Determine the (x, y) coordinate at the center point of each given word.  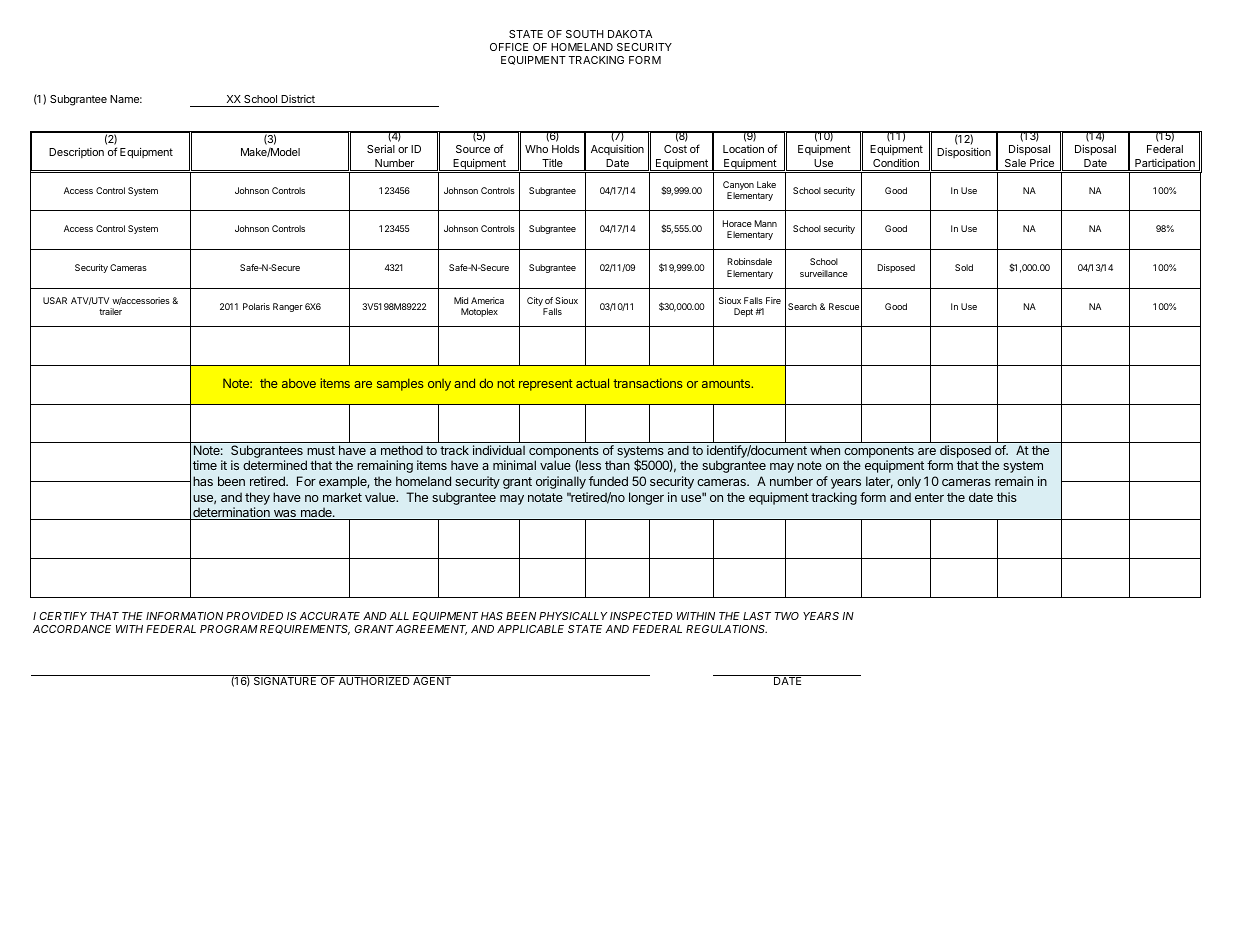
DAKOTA (630, 34)
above (299, 383)
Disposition (964, 153)
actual (592, 383)
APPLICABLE (530, 629)
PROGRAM (229, 629)
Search (802, 306)
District (298, 99)
